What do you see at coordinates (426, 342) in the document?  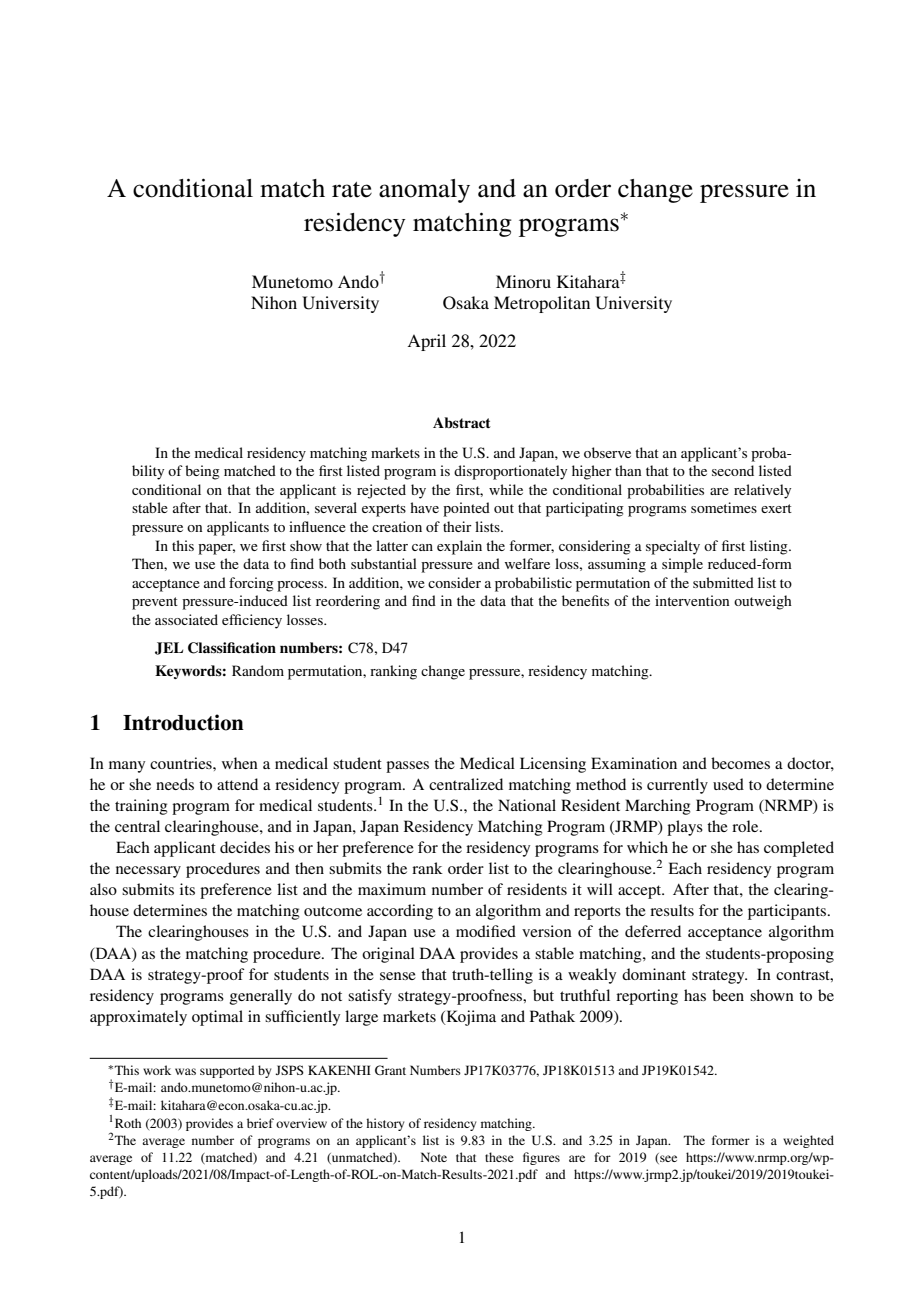 I see `April` at bounding box center [426, 342].
